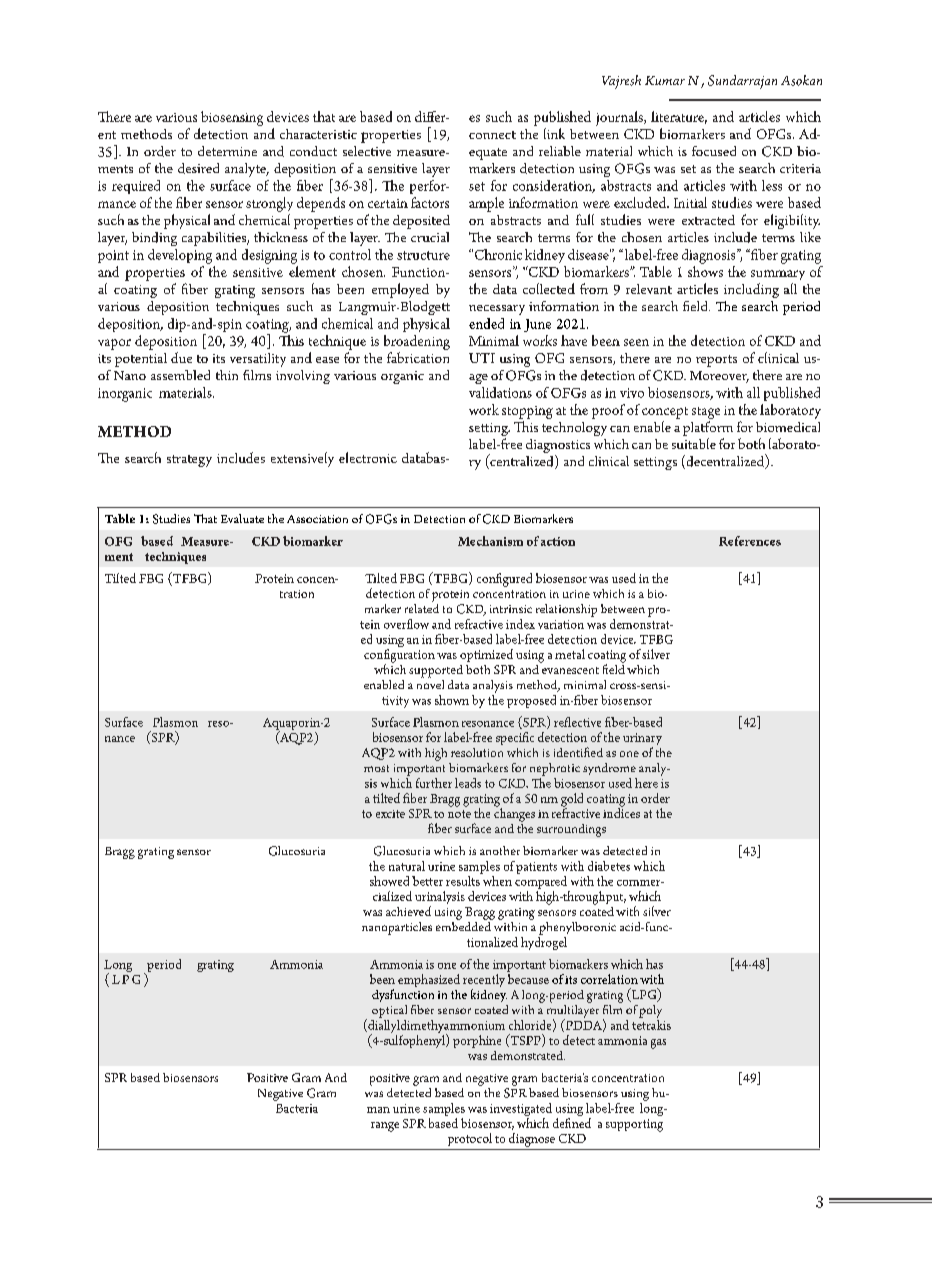 The image size is (932, 1288). I want to click on determine, so click(227, 151).
